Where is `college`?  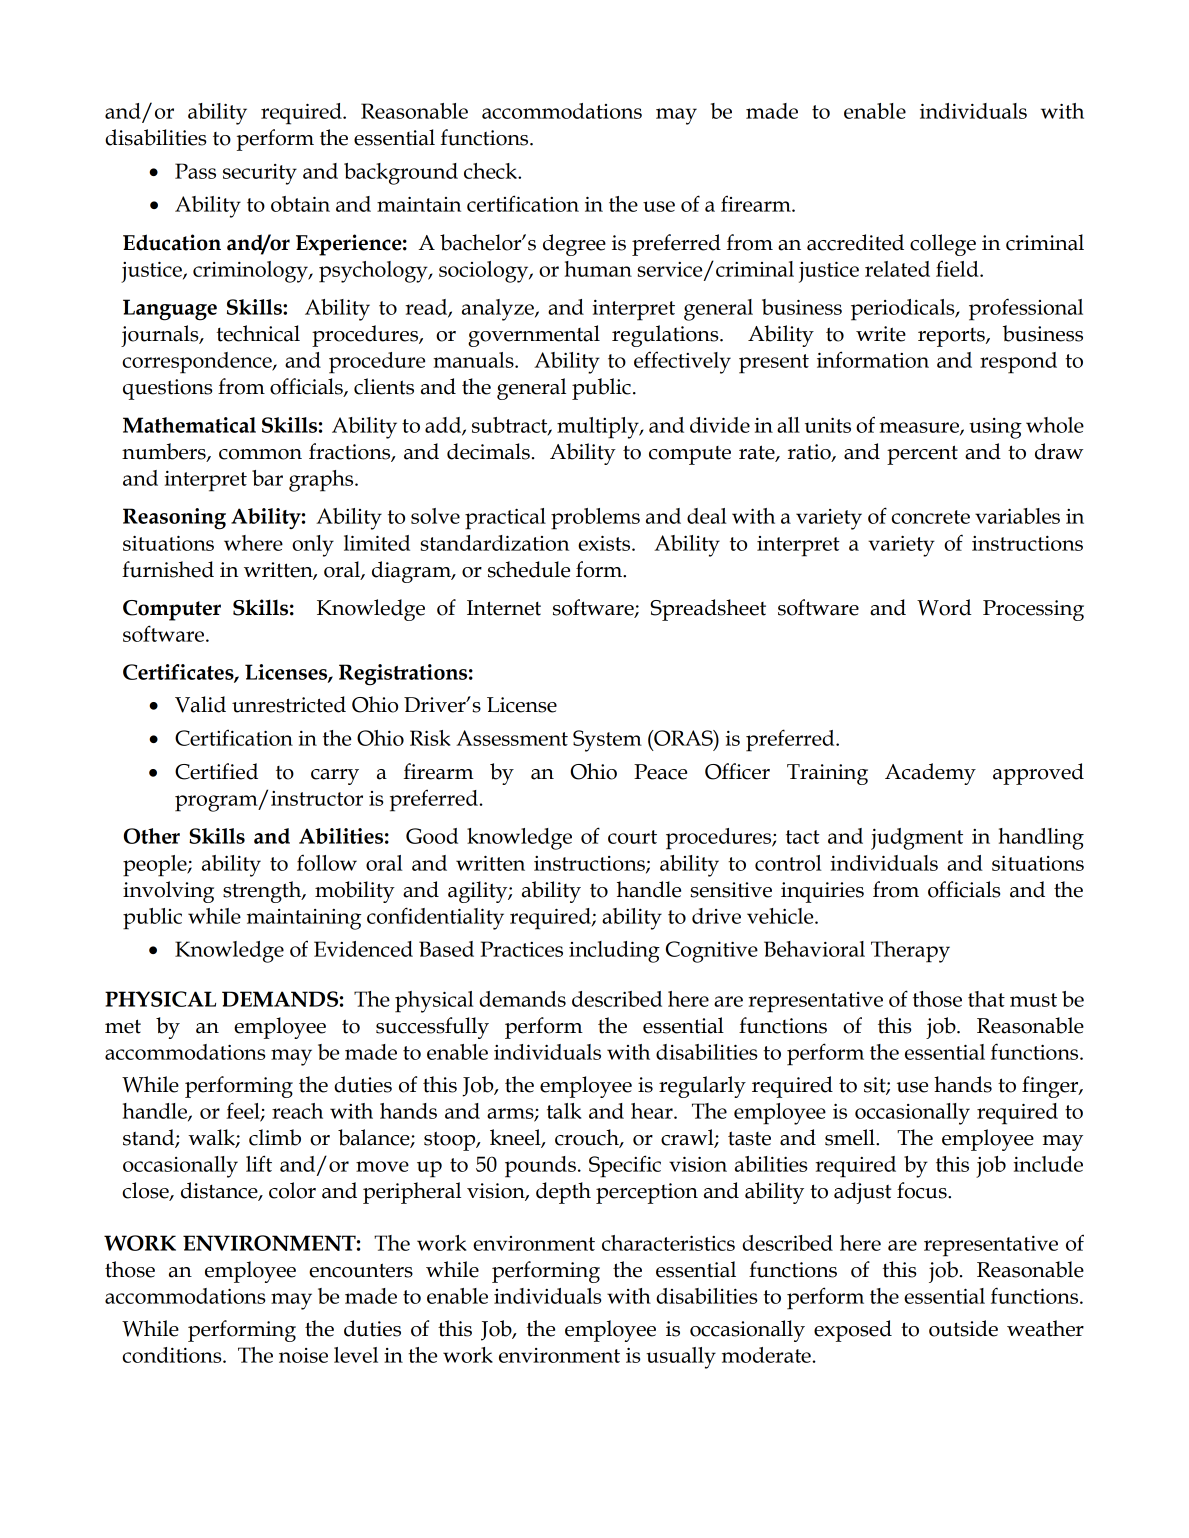 college is located at coordinates (943, 245).
